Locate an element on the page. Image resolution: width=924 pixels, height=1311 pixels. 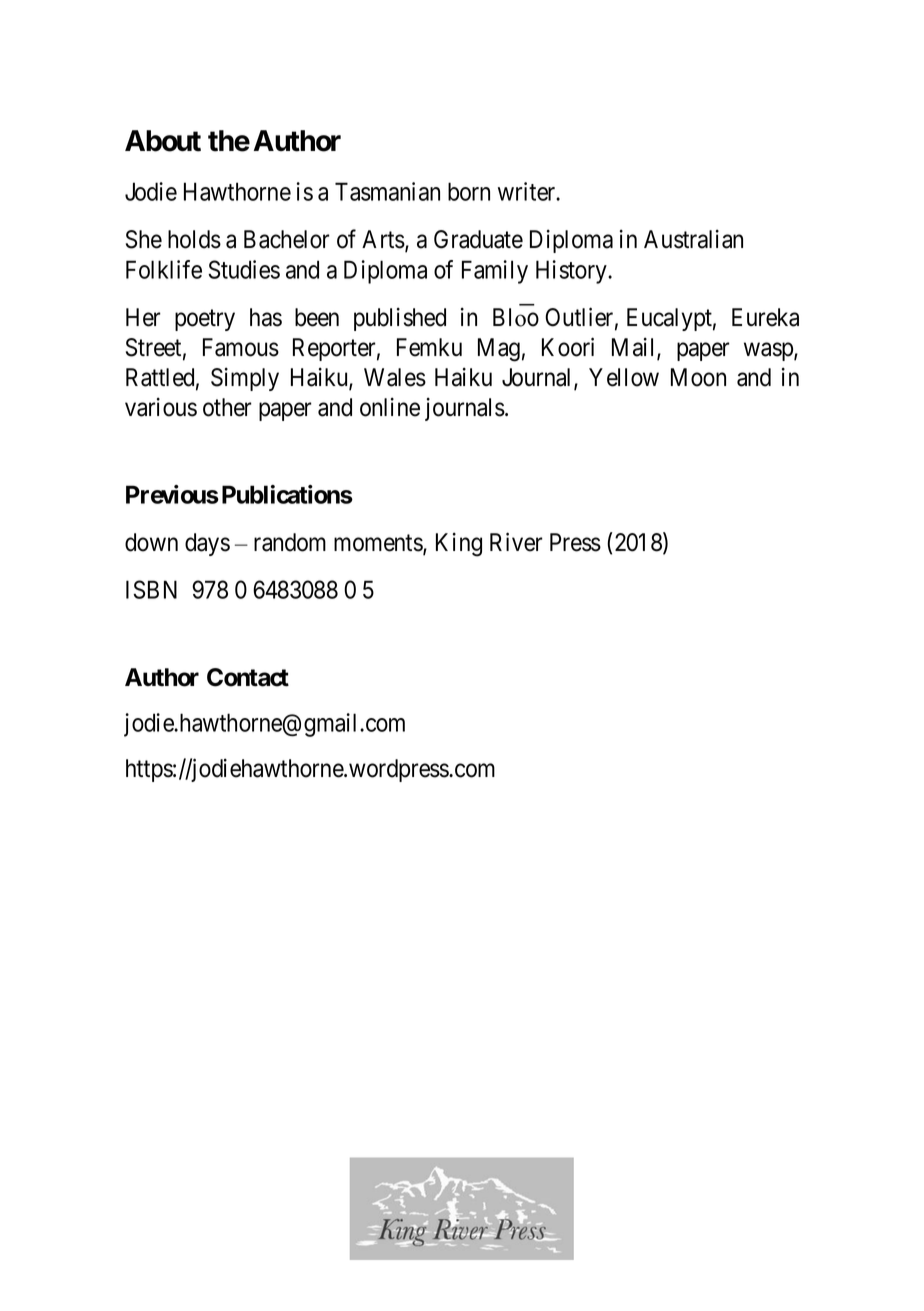
Contact is located at coordinates (248, 677).
